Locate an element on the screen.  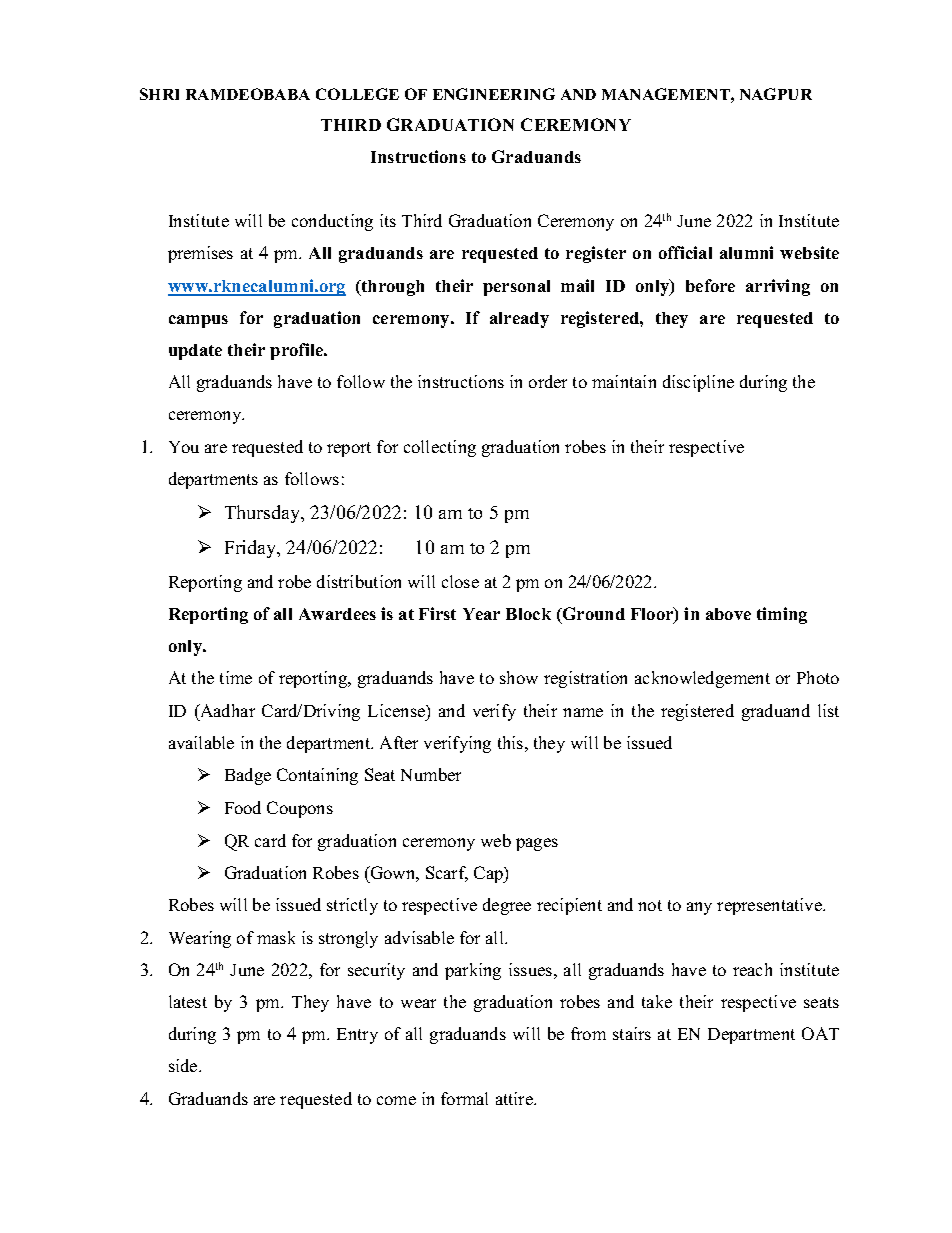
attire is located at coordinates (515, 1098).
